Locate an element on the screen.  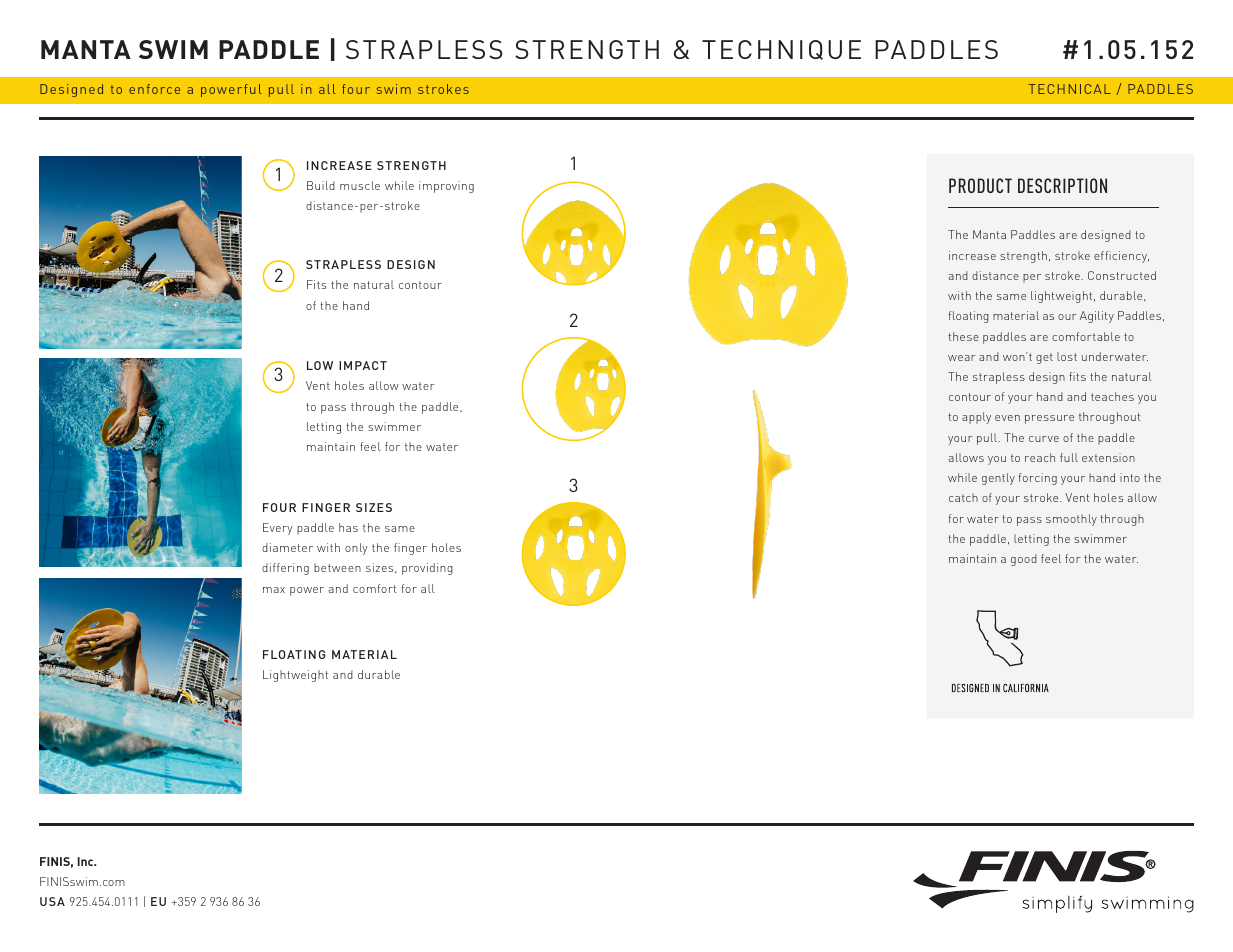
max is located at coordinates (274, 590).
